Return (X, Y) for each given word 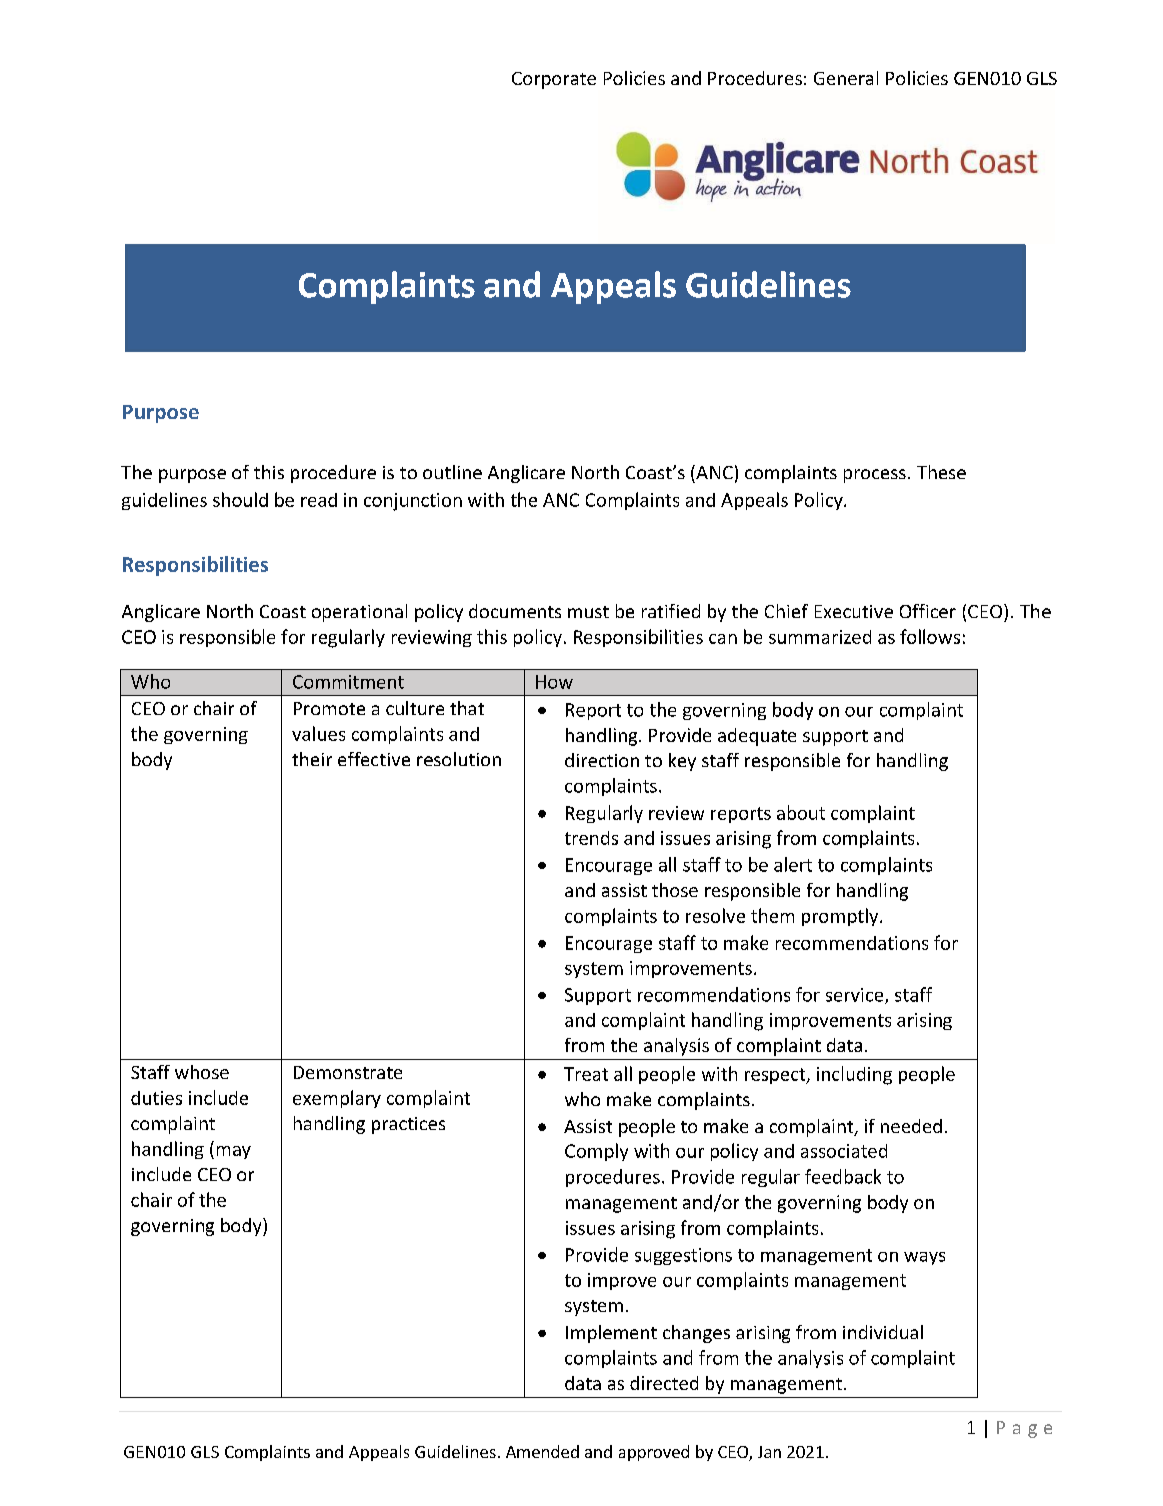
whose (202, 1072)
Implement (611, 1334)
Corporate (554, 80)
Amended (542, 1451)
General (846, 78)
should (240, 499)
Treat (586, 1074)
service (856, 996)
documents (515, 611)
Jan (769, 1452)
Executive (854, 611)
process (875, 476)
